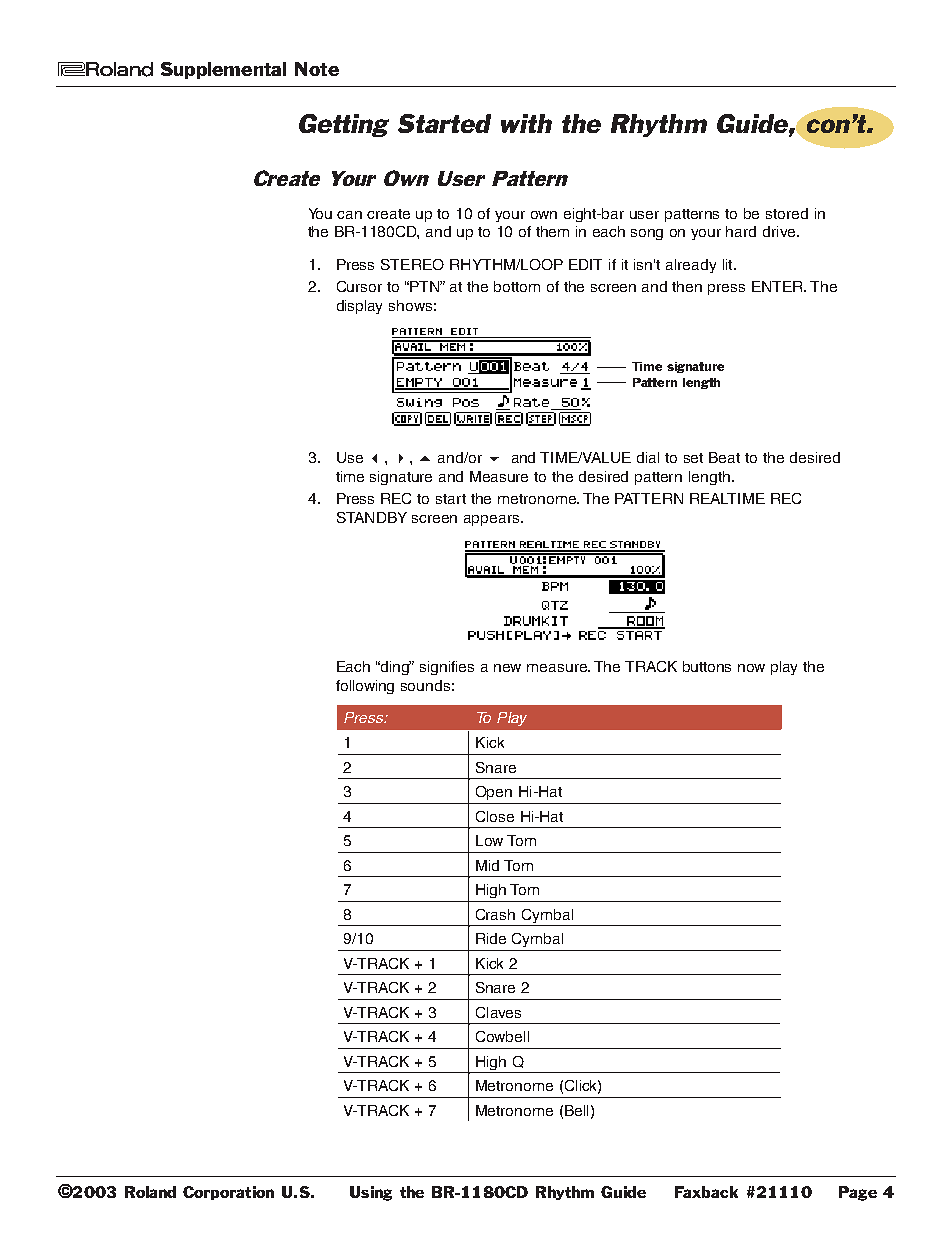 The width and height of the screenshot is (952, 1233). Describe the element at coordinates (787, 213) in the screenshot. I see `stored` at that location.
